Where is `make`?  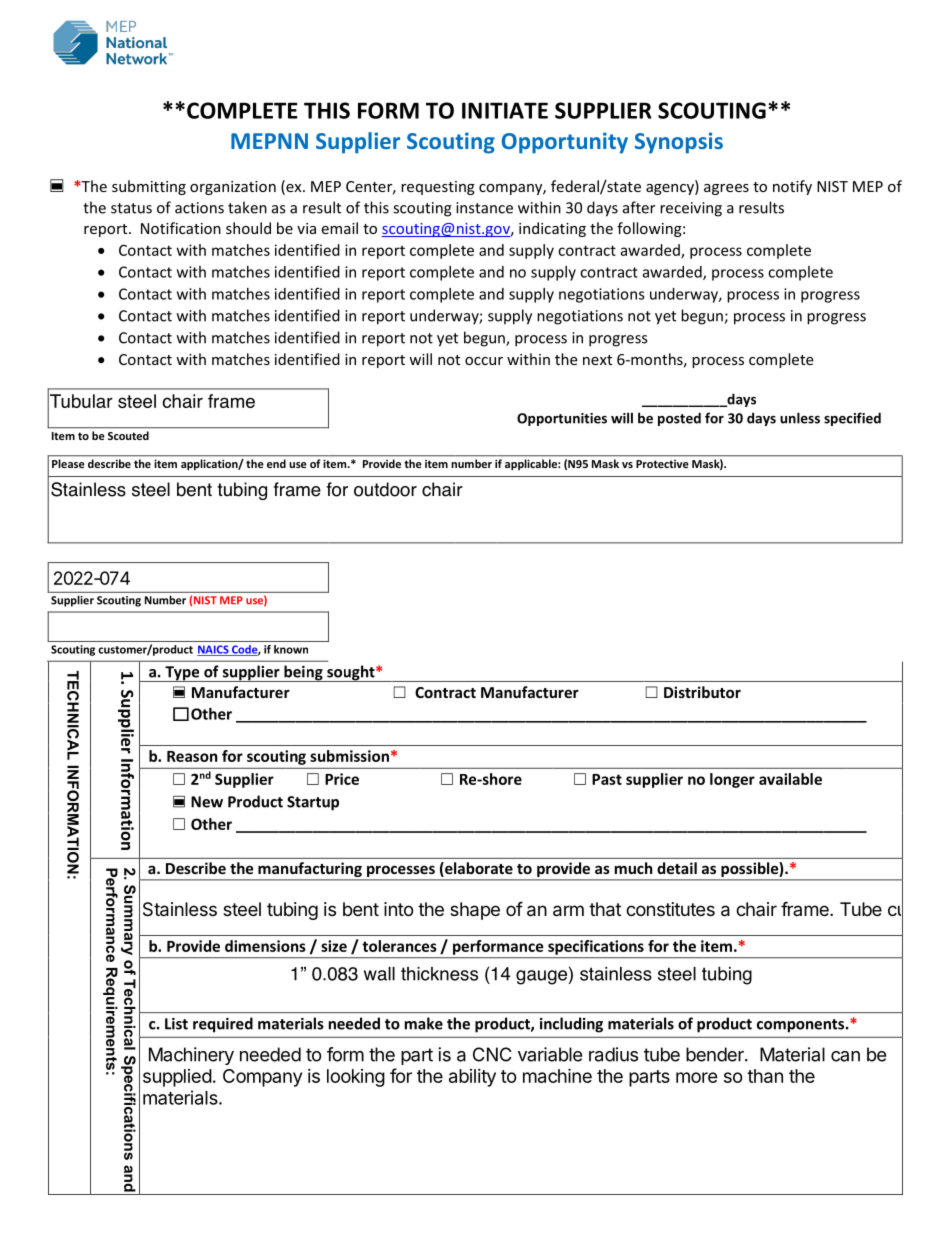 make is located at coordinates (424, 1023).
